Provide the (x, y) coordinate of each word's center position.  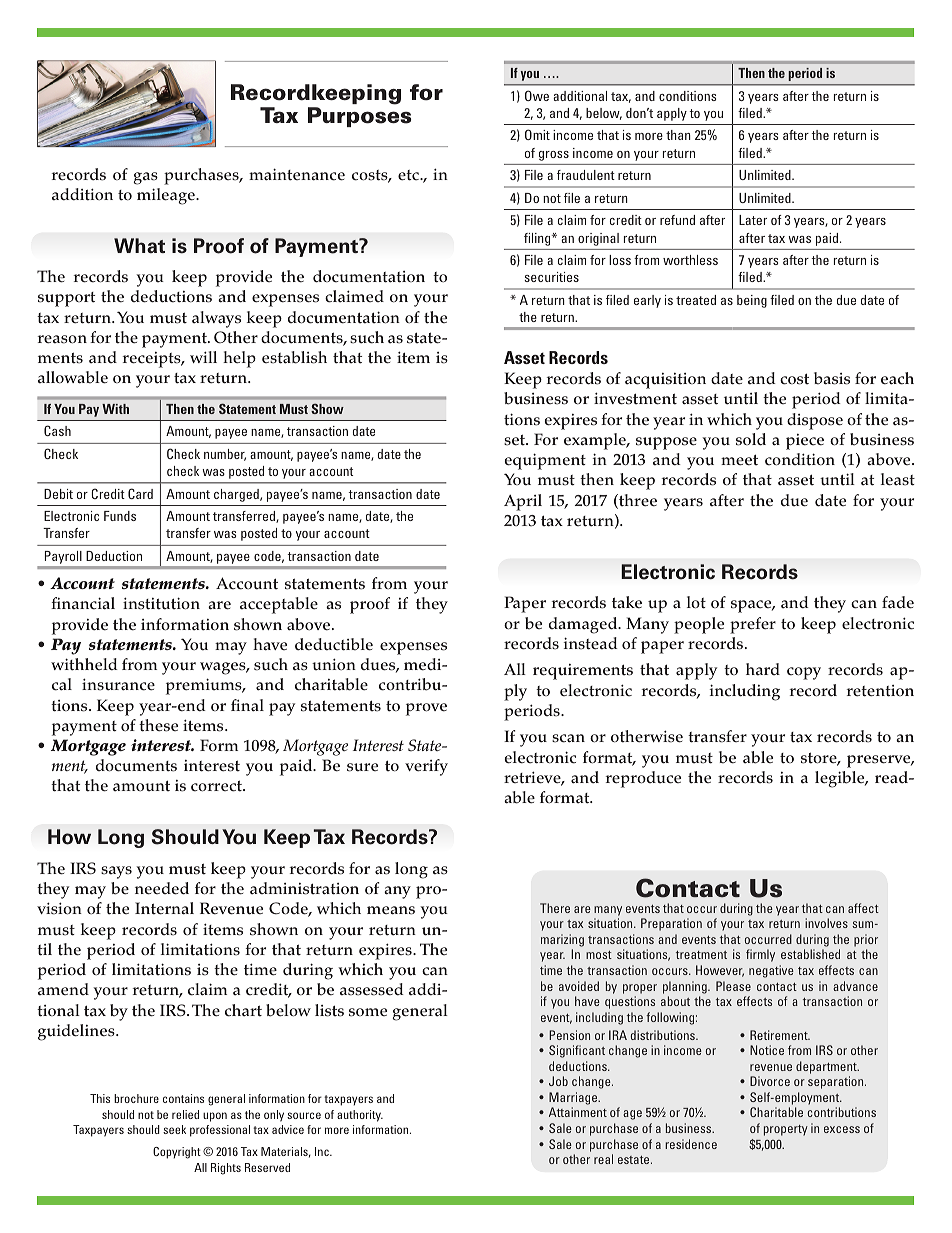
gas (145, 178)
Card (140, 493)
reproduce (643, 779)
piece (805, 442)
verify (426, 767)
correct (217, 786)
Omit (537, 134)
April (523, 502)
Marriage (574, 1098)
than (678, 135)
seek (174, 1129)
